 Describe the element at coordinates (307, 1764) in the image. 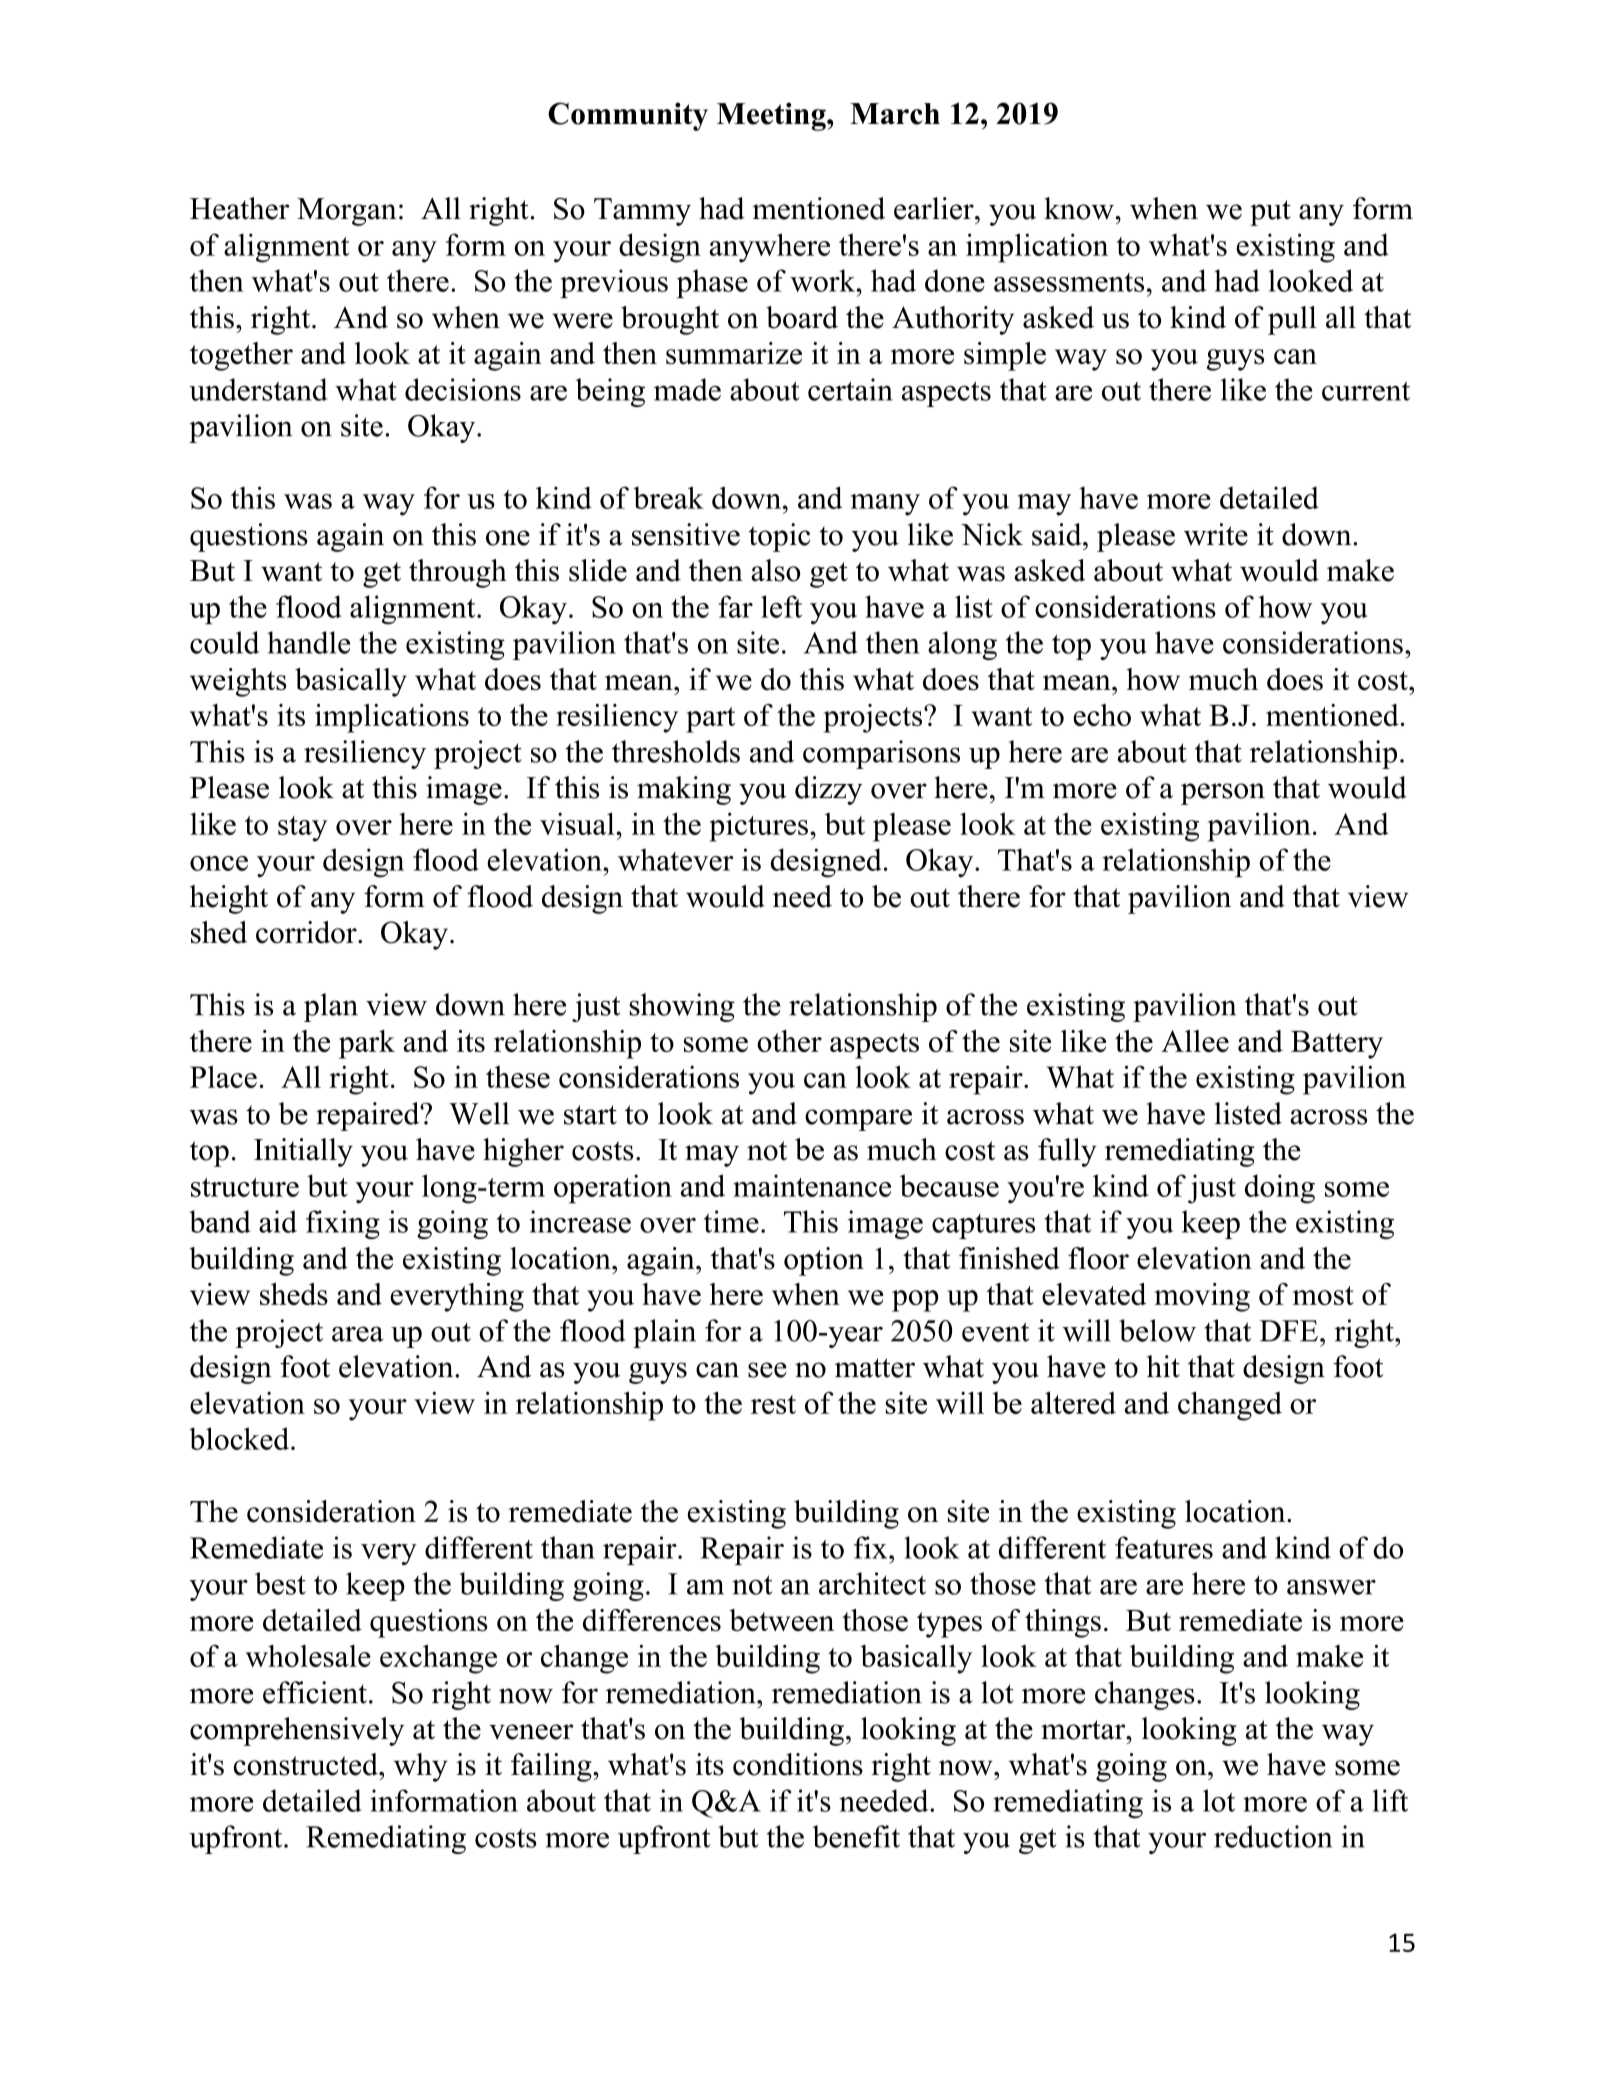

I see `constructed` at that location.
